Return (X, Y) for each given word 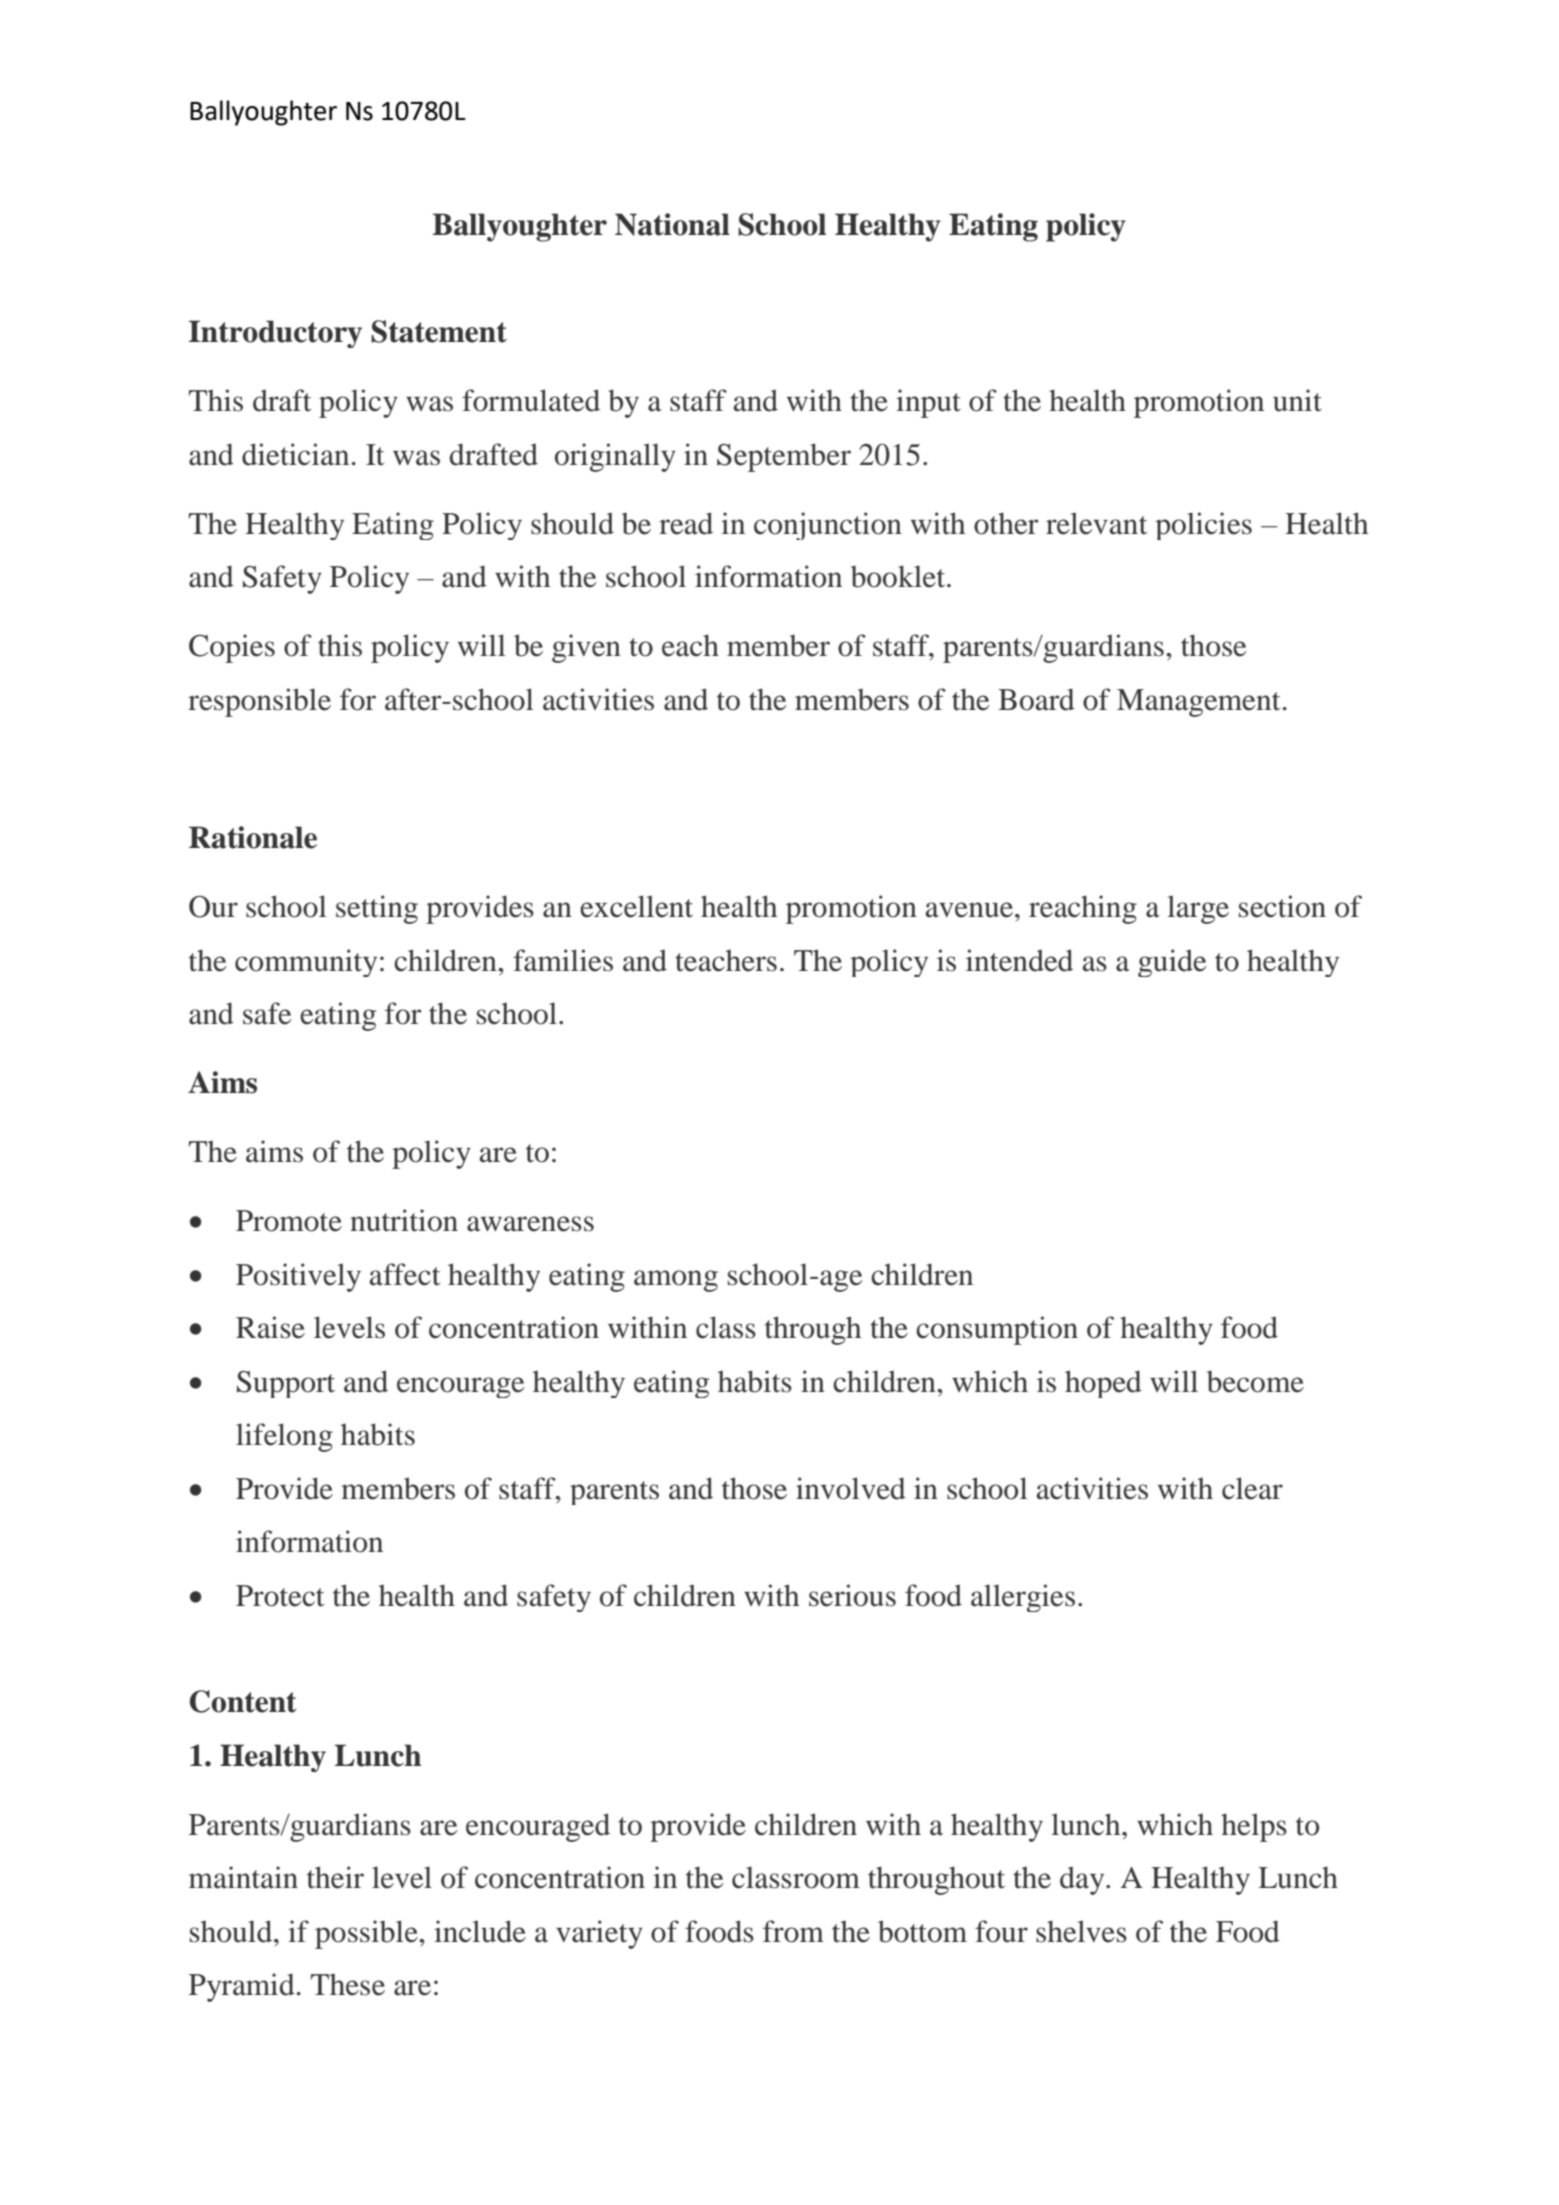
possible (367, 1934)
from (793, 1931)
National (672, 224)
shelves (1081, 1931)
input (928, 403)
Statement (439, 331)
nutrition (404, 1220)
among (676, 1281)
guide (1172, 963)
